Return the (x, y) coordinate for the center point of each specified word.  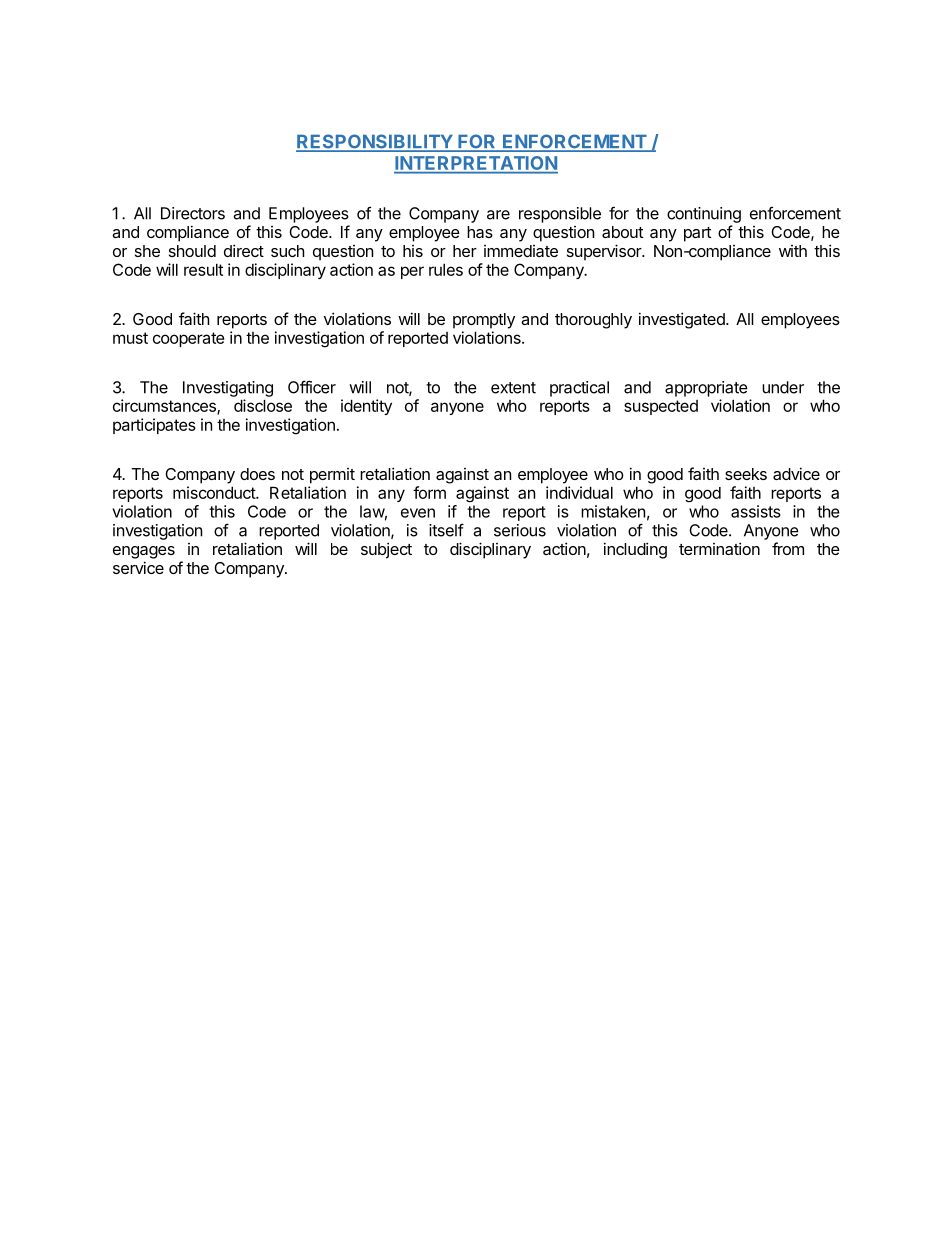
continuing (704, 215)
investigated (683, 320)
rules (446, 269)
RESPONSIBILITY (375, 142)
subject (386, 550)
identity (366, 407)
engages (144, 552)
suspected (661, 407)
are (498, 215)
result (203, 269)
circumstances (165, 407)
